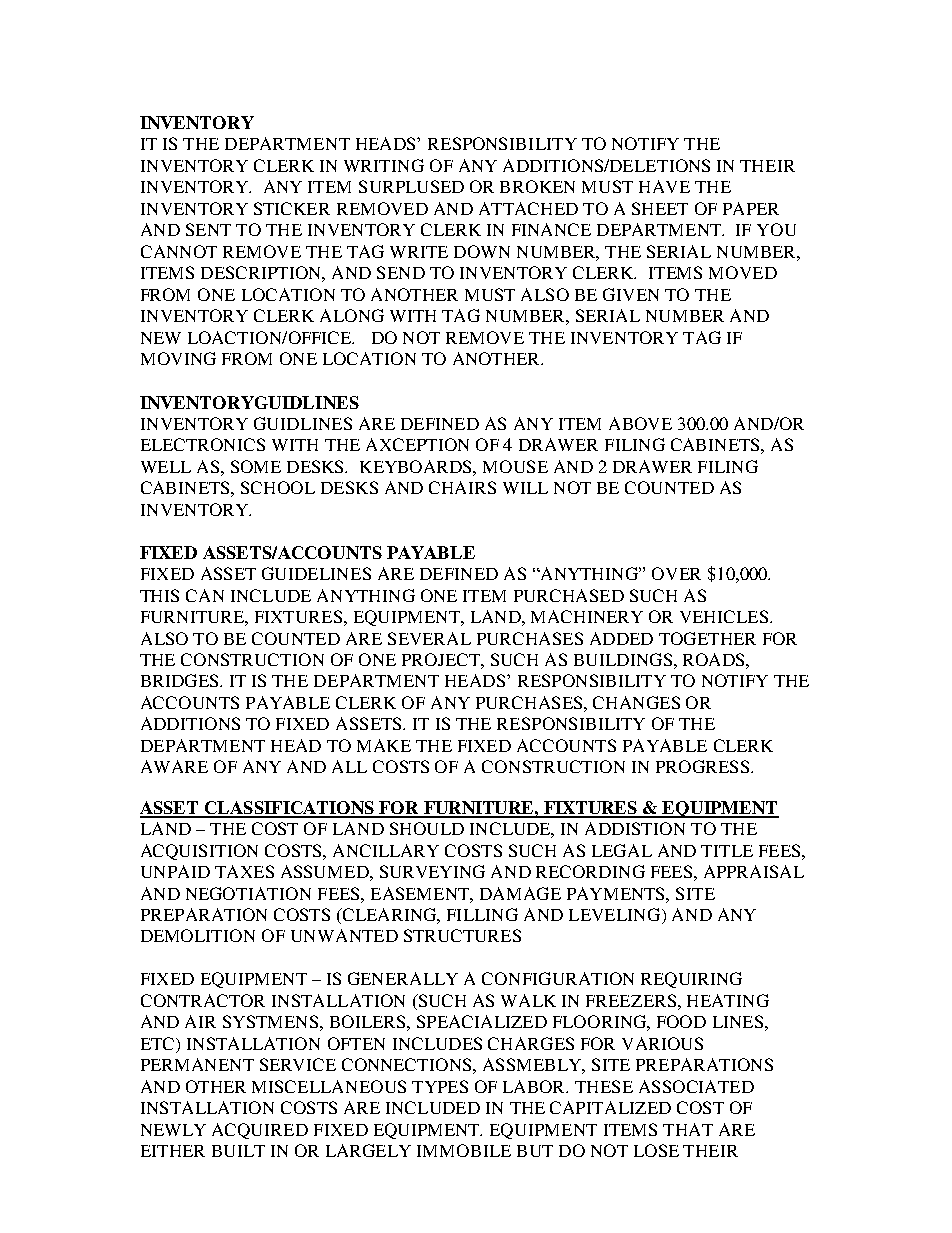 This document has height=1233, width=952. I want to click on ACQUIRED, so click(260, 1131).
